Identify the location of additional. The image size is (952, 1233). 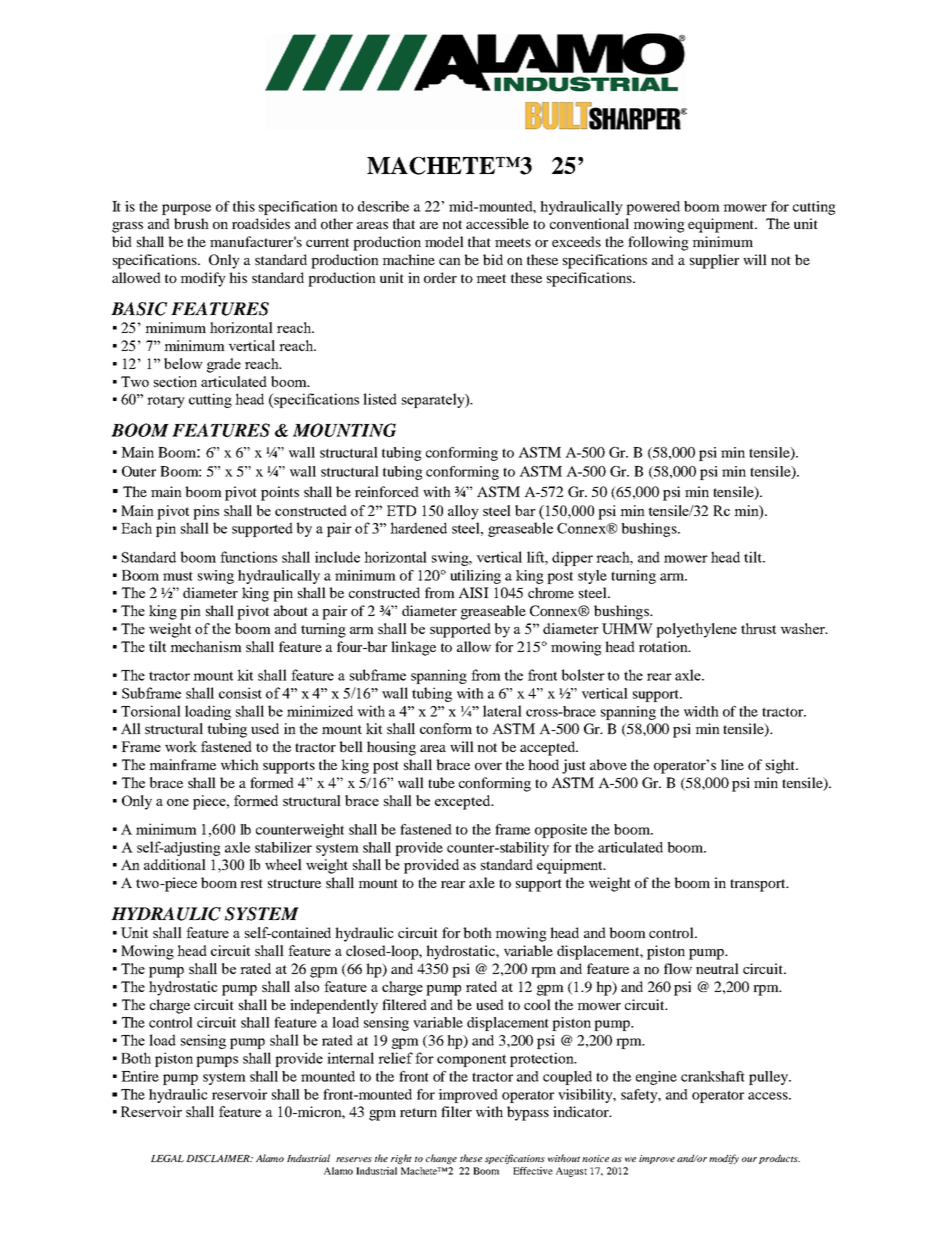
(175, 864).
